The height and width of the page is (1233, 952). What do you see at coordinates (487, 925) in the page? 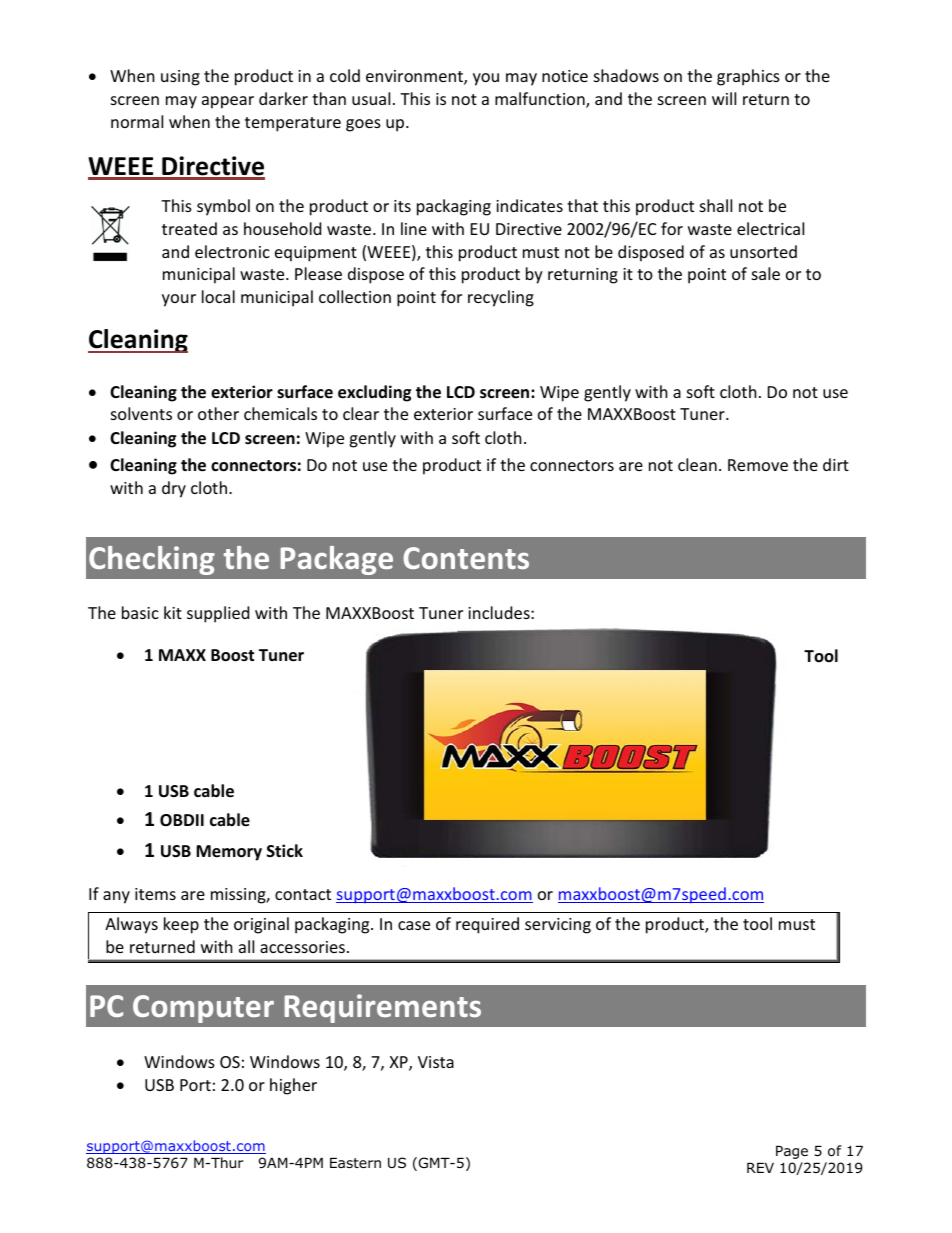
I see `required` at bounding box center [487, 925].
